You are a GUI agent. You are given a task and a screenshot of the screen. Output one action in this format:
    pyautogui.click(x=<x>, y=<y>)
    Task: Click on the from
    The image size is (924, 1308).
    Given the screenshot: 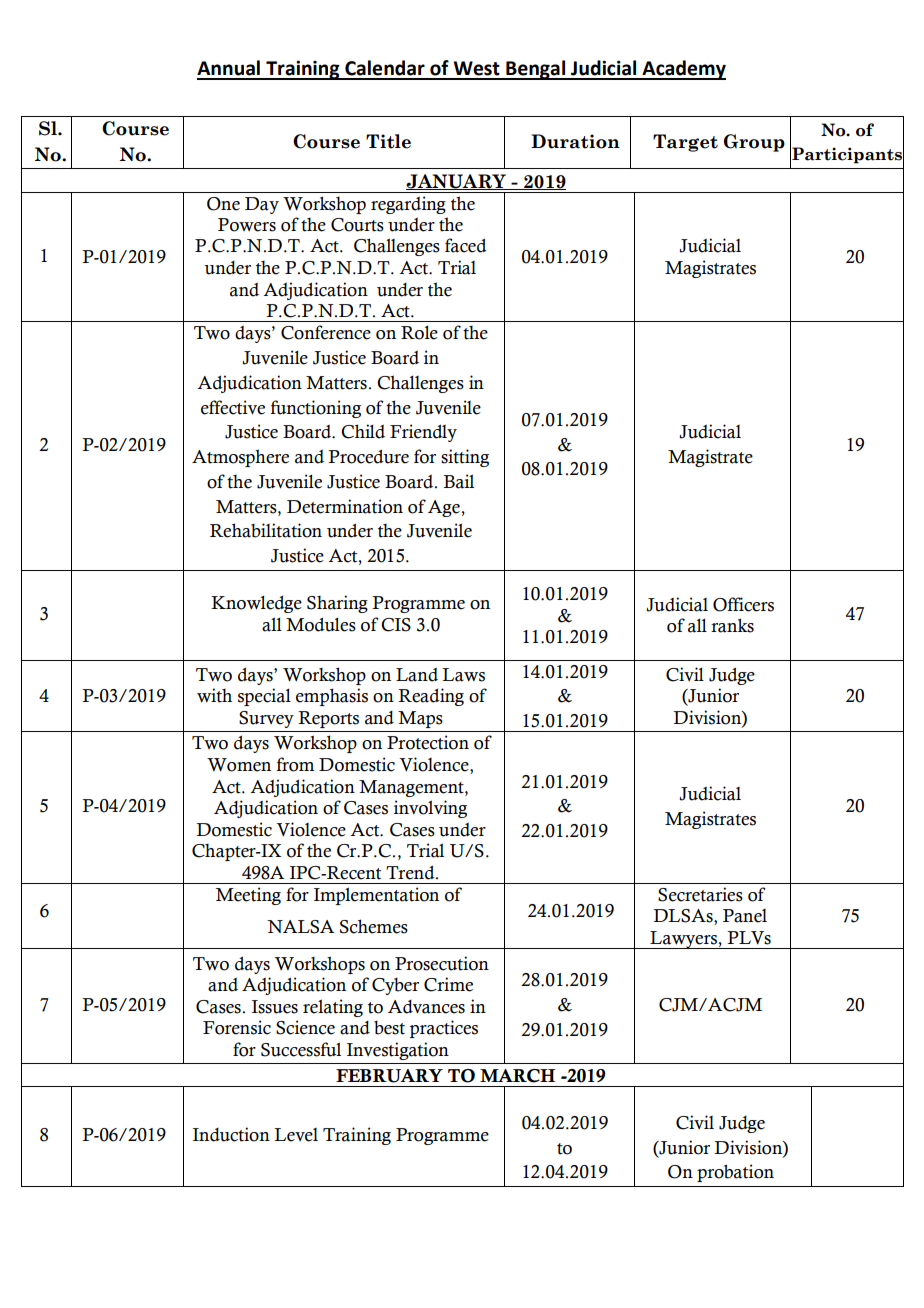 What is the action you would take?
    pyautogui.click(x=296, y=764)
